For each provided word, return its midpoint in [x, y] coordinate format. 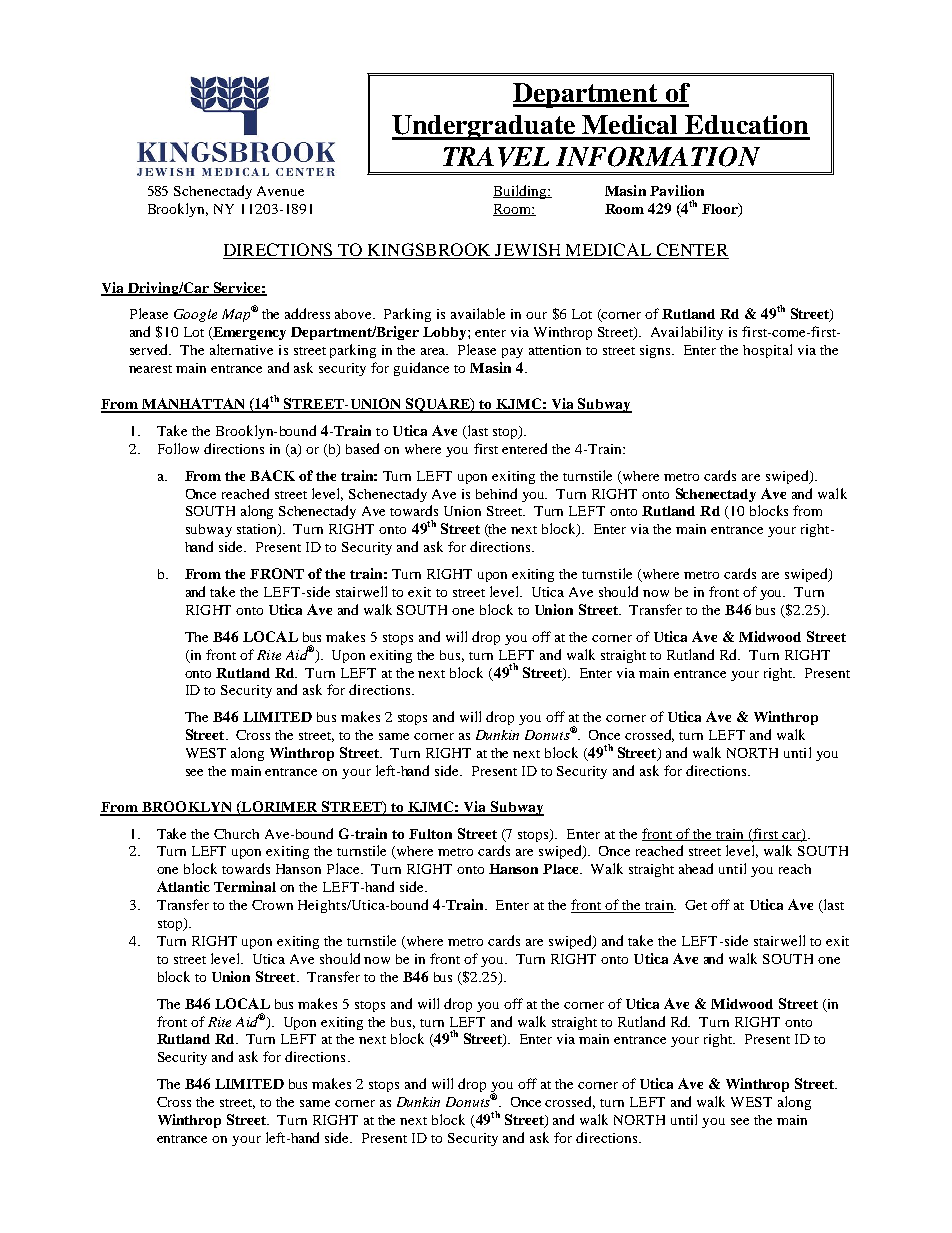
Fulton [430, 834]
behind [496, 493]
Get [696, 905]
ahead [696, 868]
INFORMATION [658, 157]
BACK [272, 475]
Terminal [245, 886]
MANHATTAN [193, 405]
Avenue [280, 191]
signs [657, 351]
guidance [421, 369]
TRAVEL [496, 157]
